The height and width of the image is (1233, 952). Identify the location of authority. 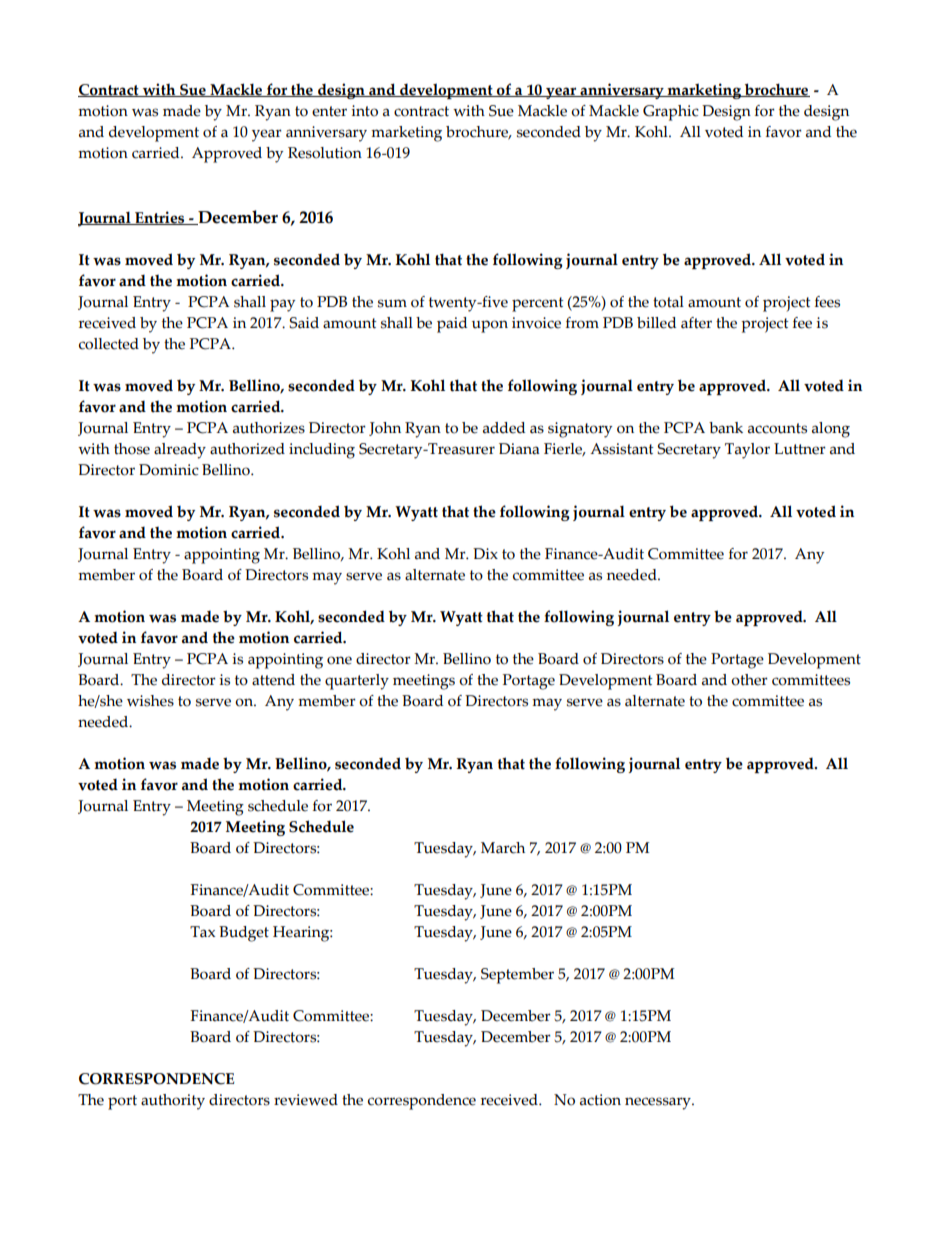
(173, 1102).
